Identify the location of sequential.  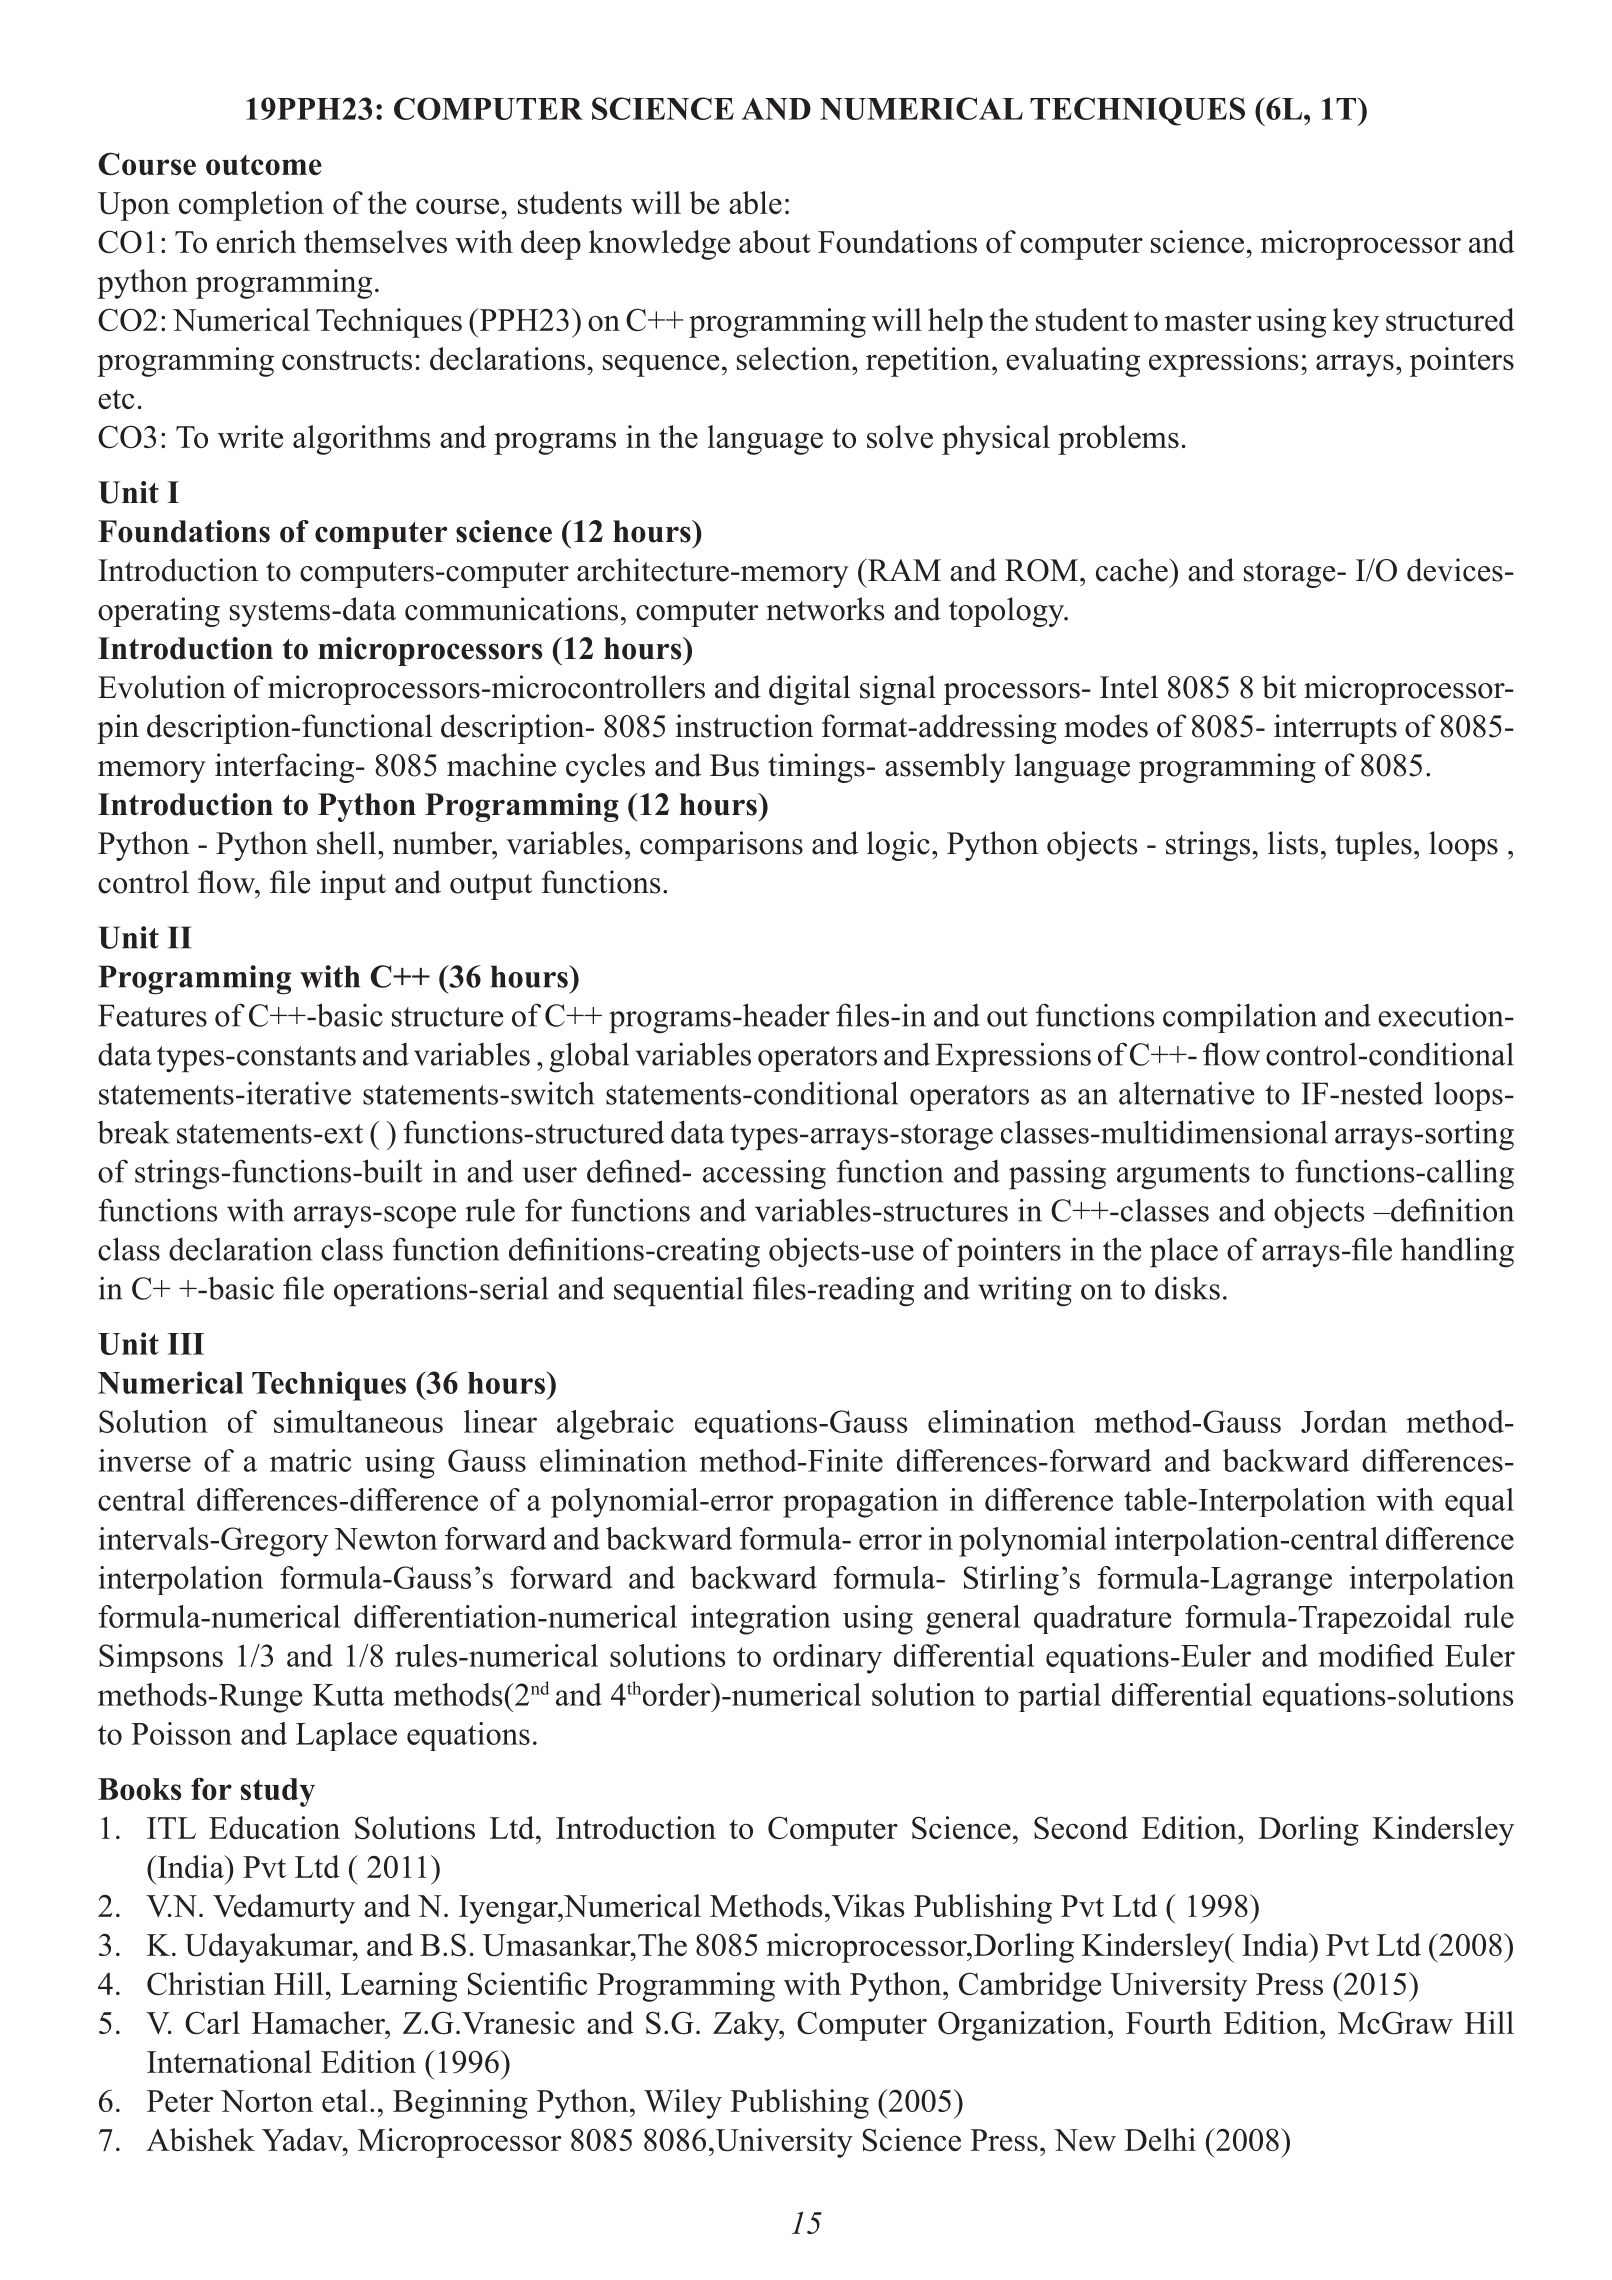
(678, 1291).
